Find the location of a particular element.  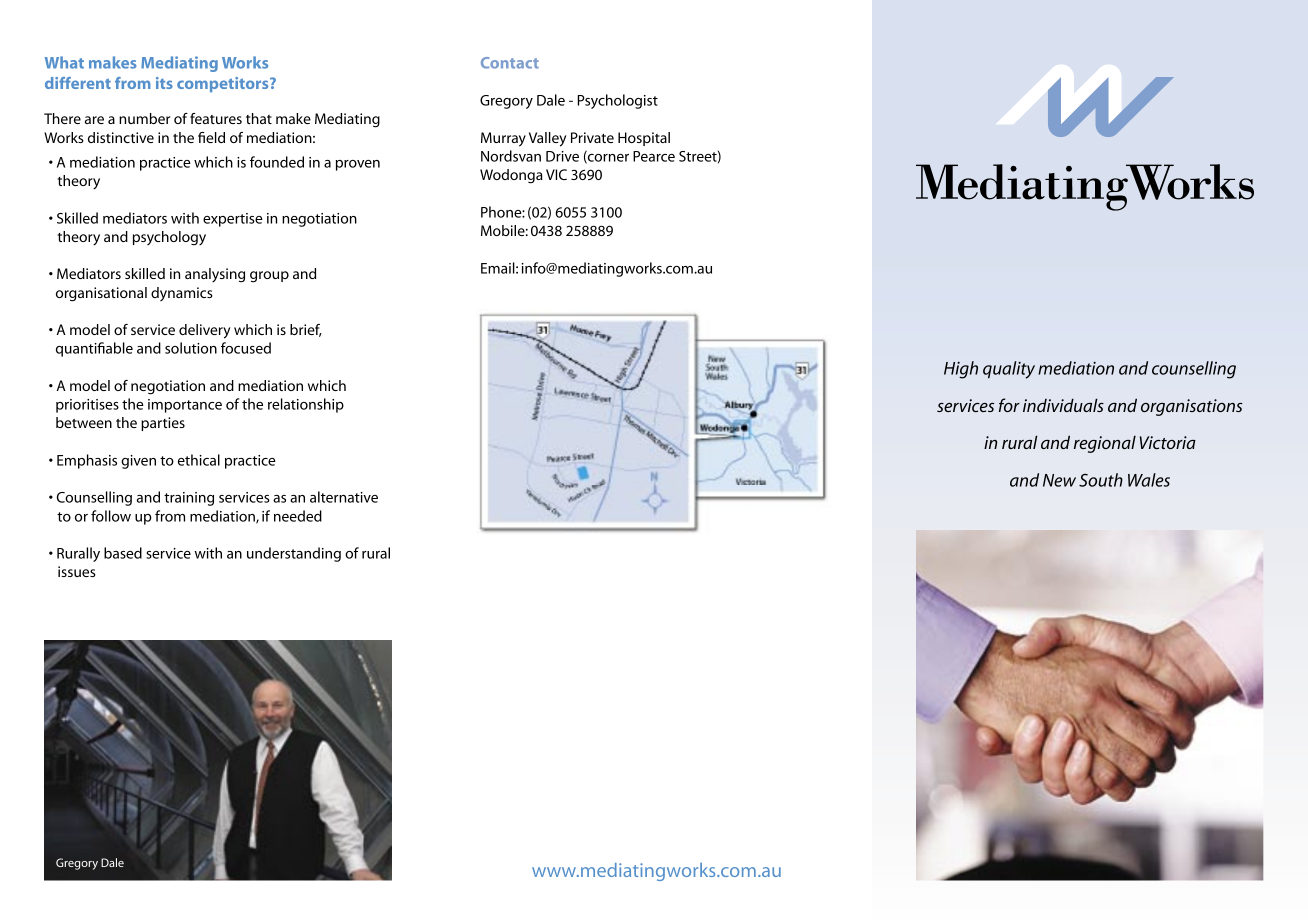

understanding is located at coordinates (294, 554).
